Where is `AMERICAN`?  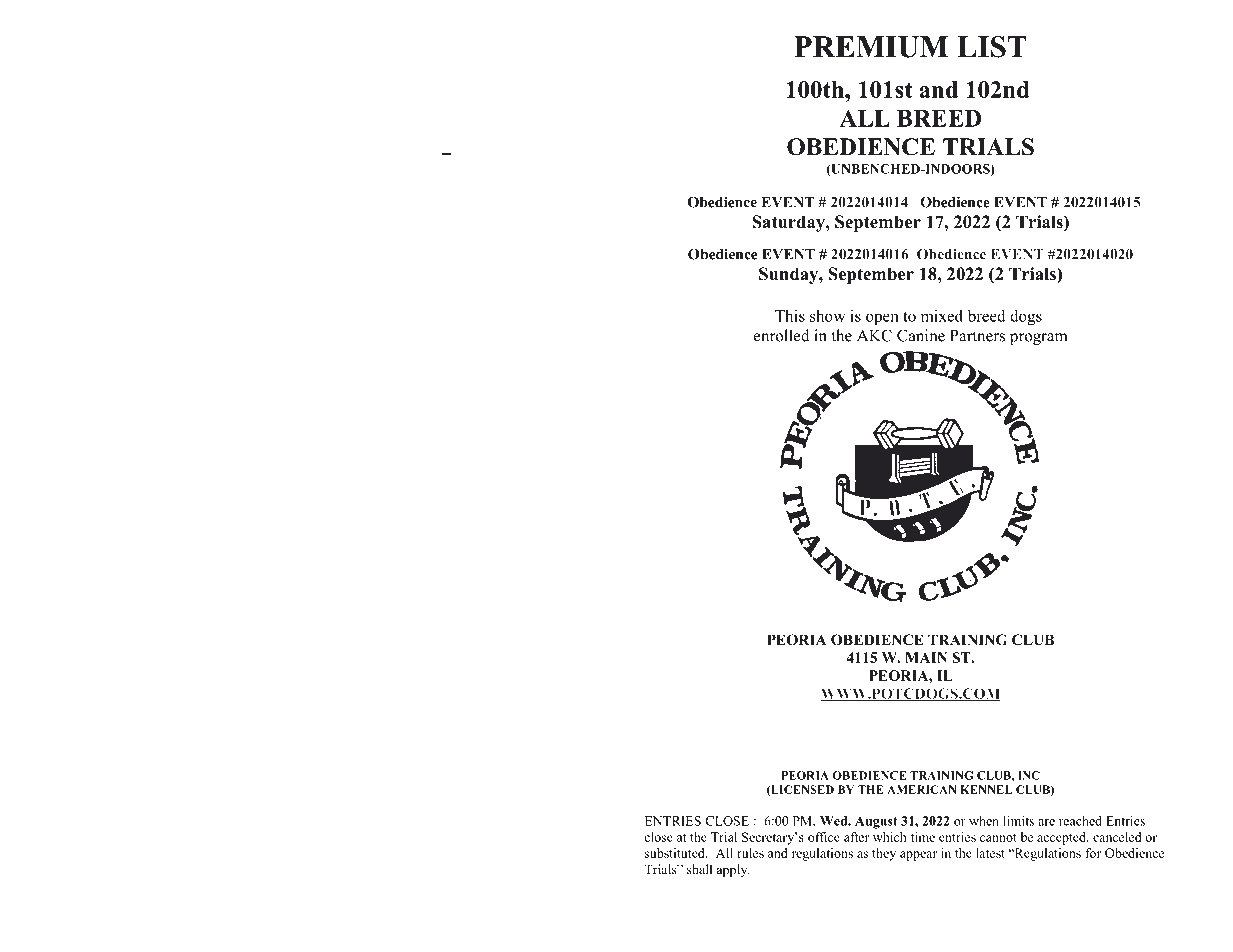 AMERICAN is located at coordinates (922, 789).
